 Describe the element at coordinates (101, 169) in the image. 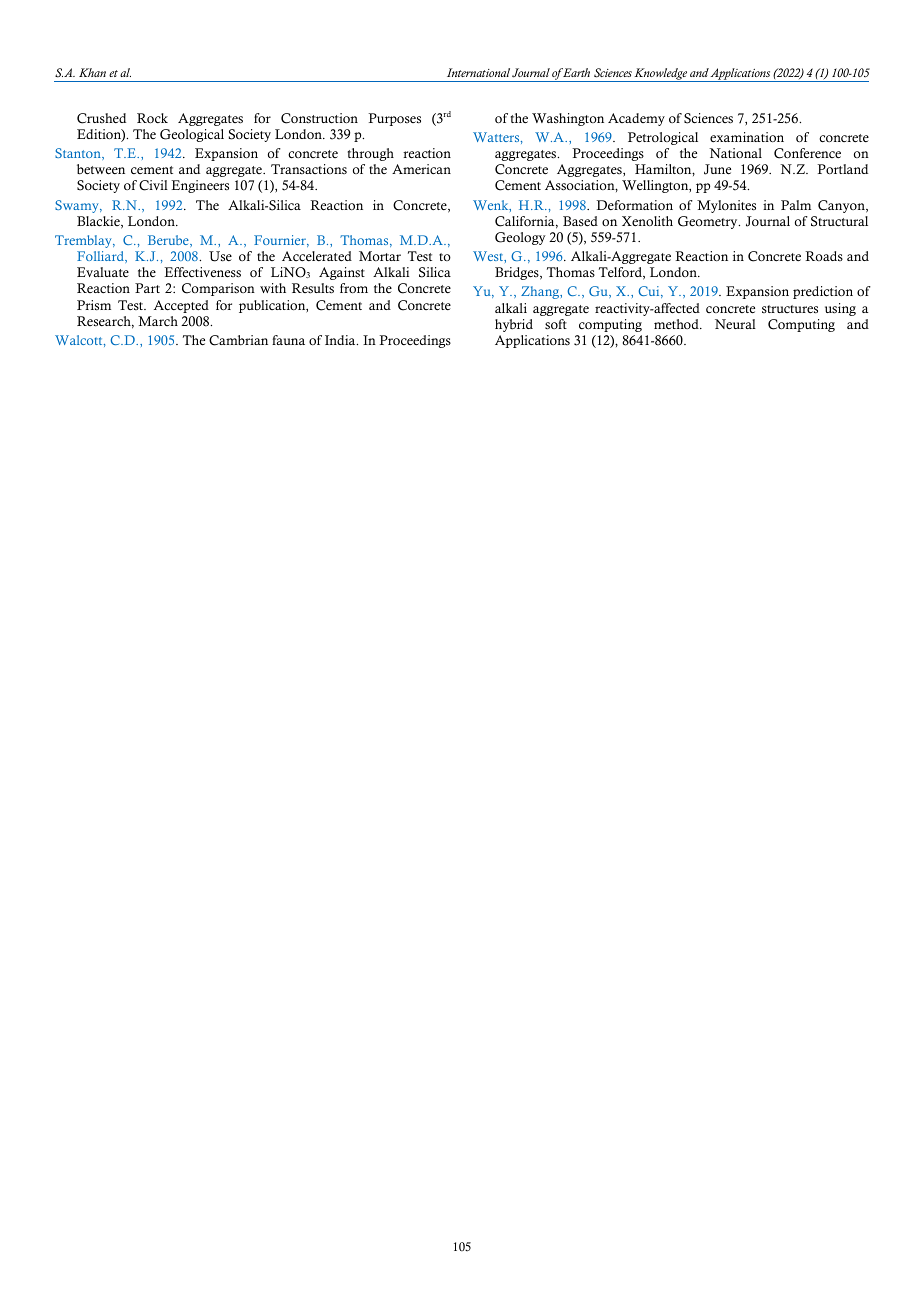

I see `between` at that location.
